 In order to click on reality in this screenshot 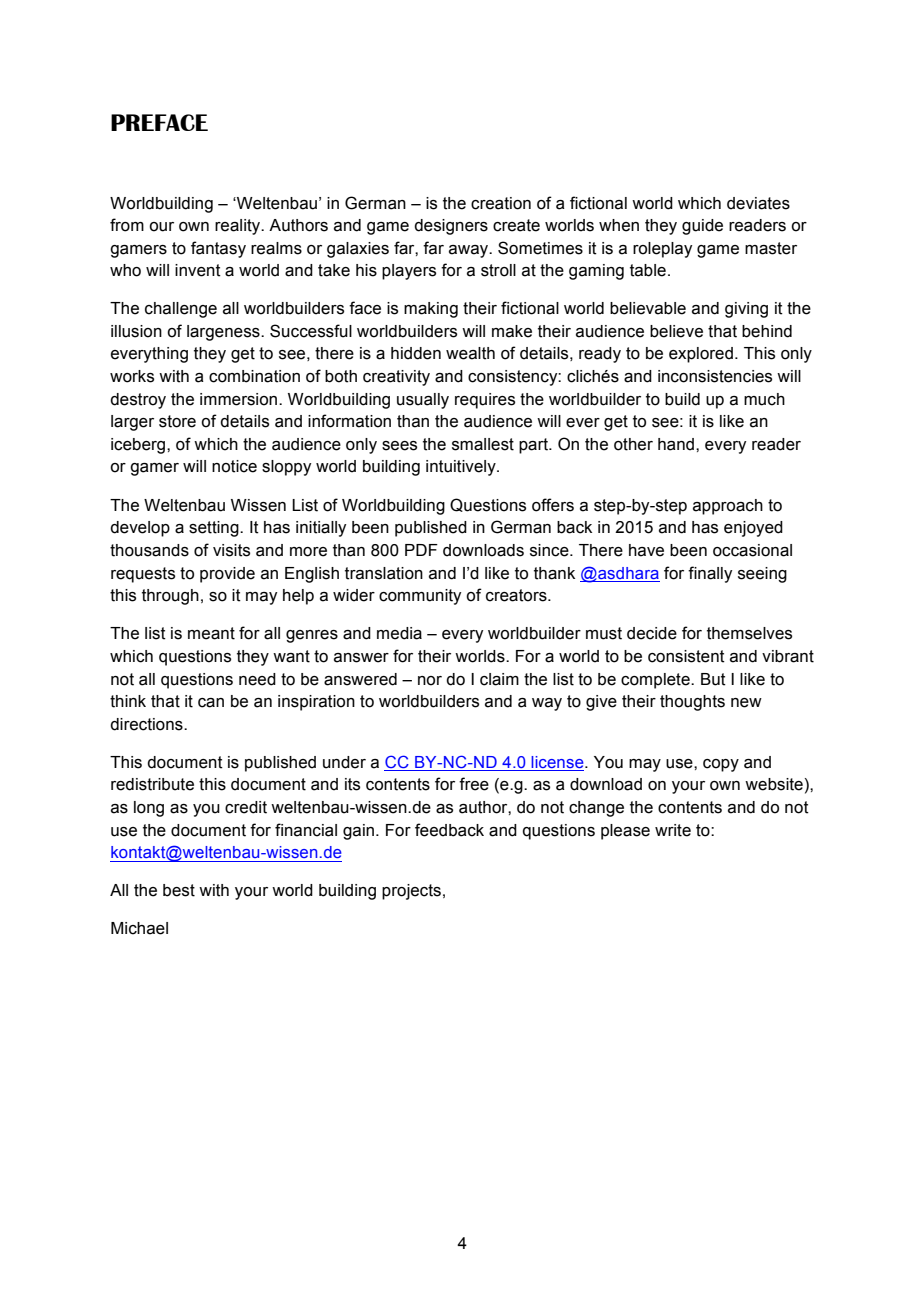, I will do `click(239, 227)`.
